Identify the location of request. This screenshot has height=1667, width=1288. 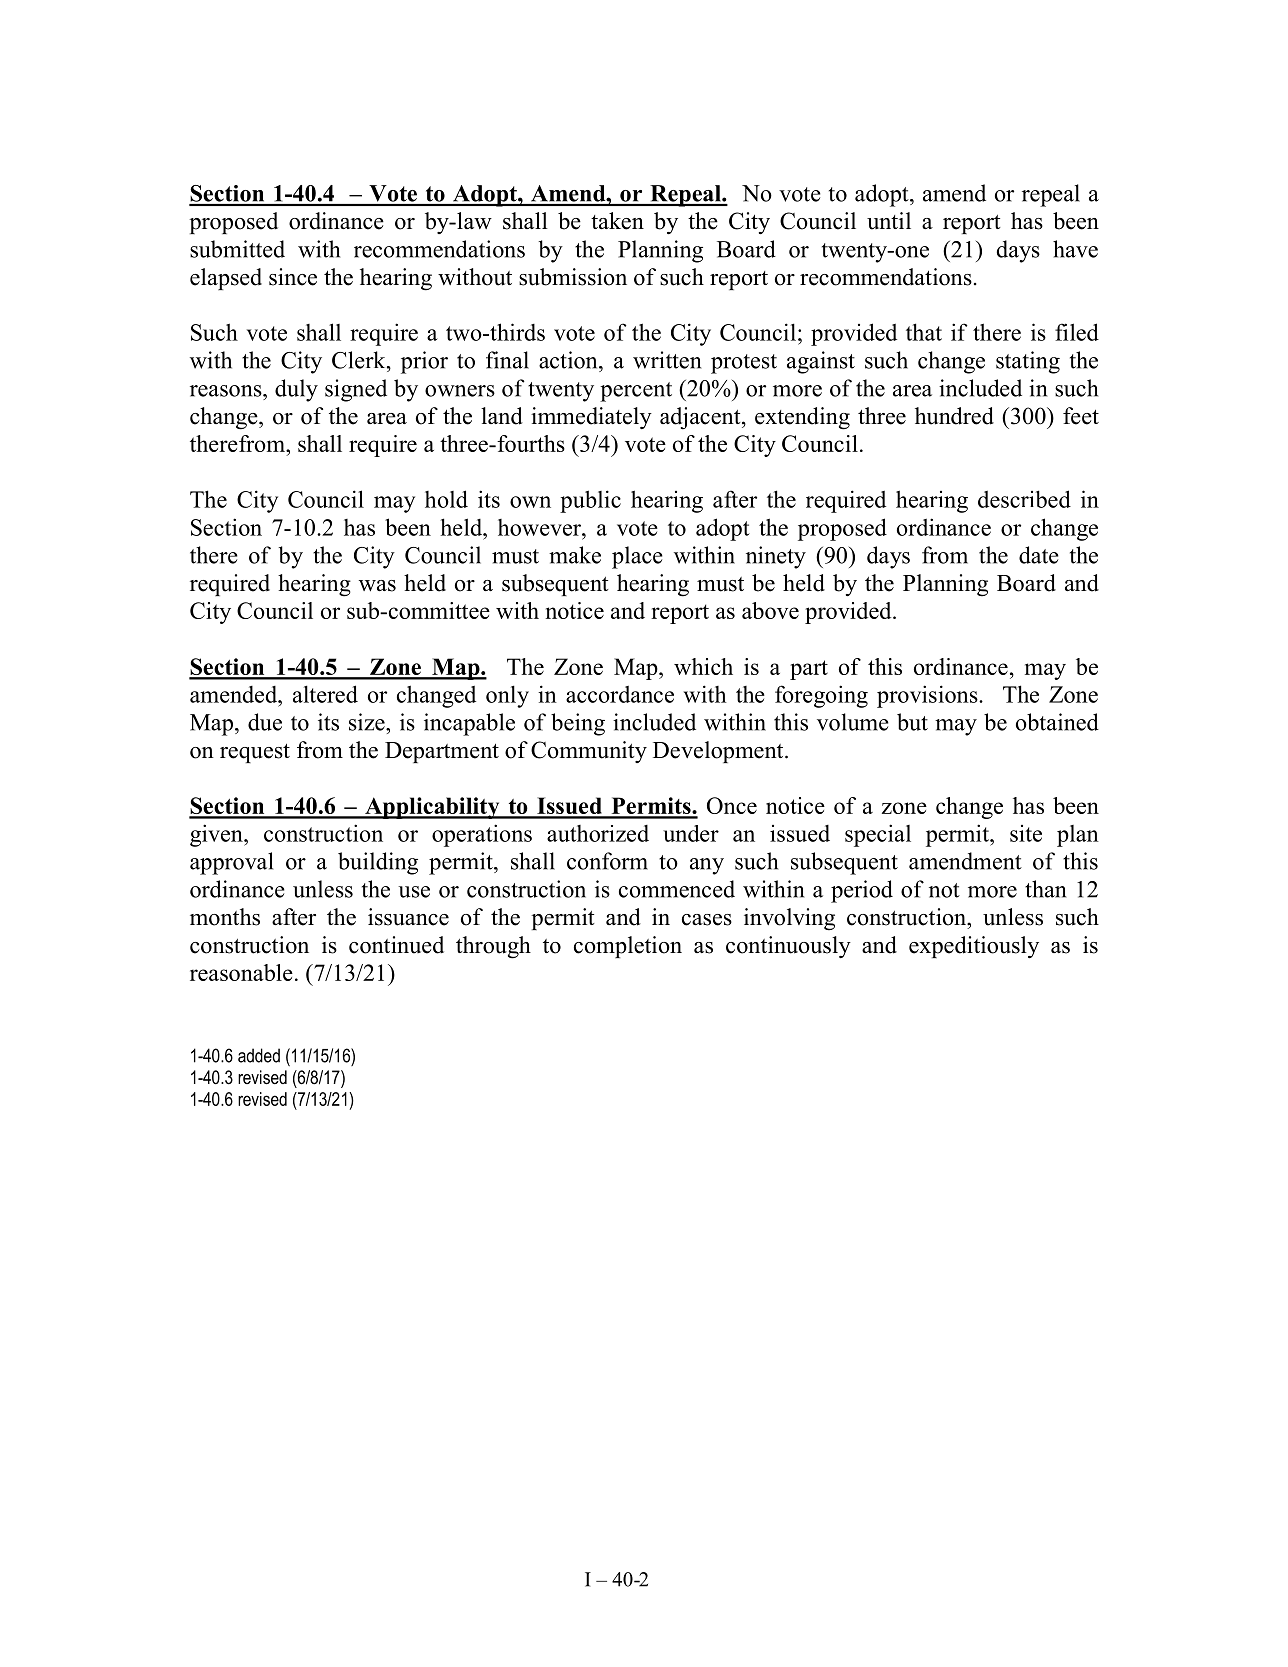
(255, 753).
